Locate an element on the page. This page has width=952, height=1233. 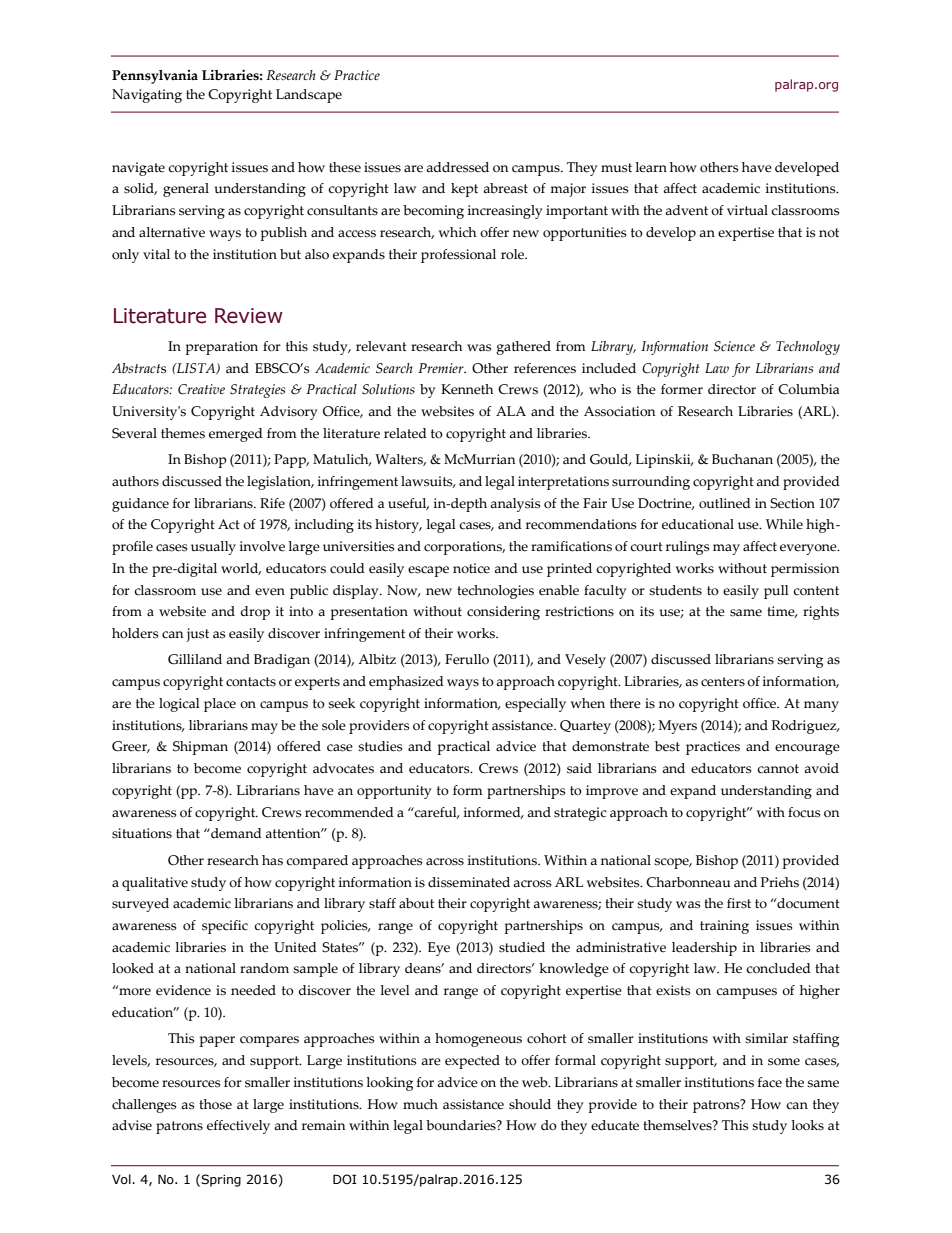
considering is located at coordinates (503, 613).
